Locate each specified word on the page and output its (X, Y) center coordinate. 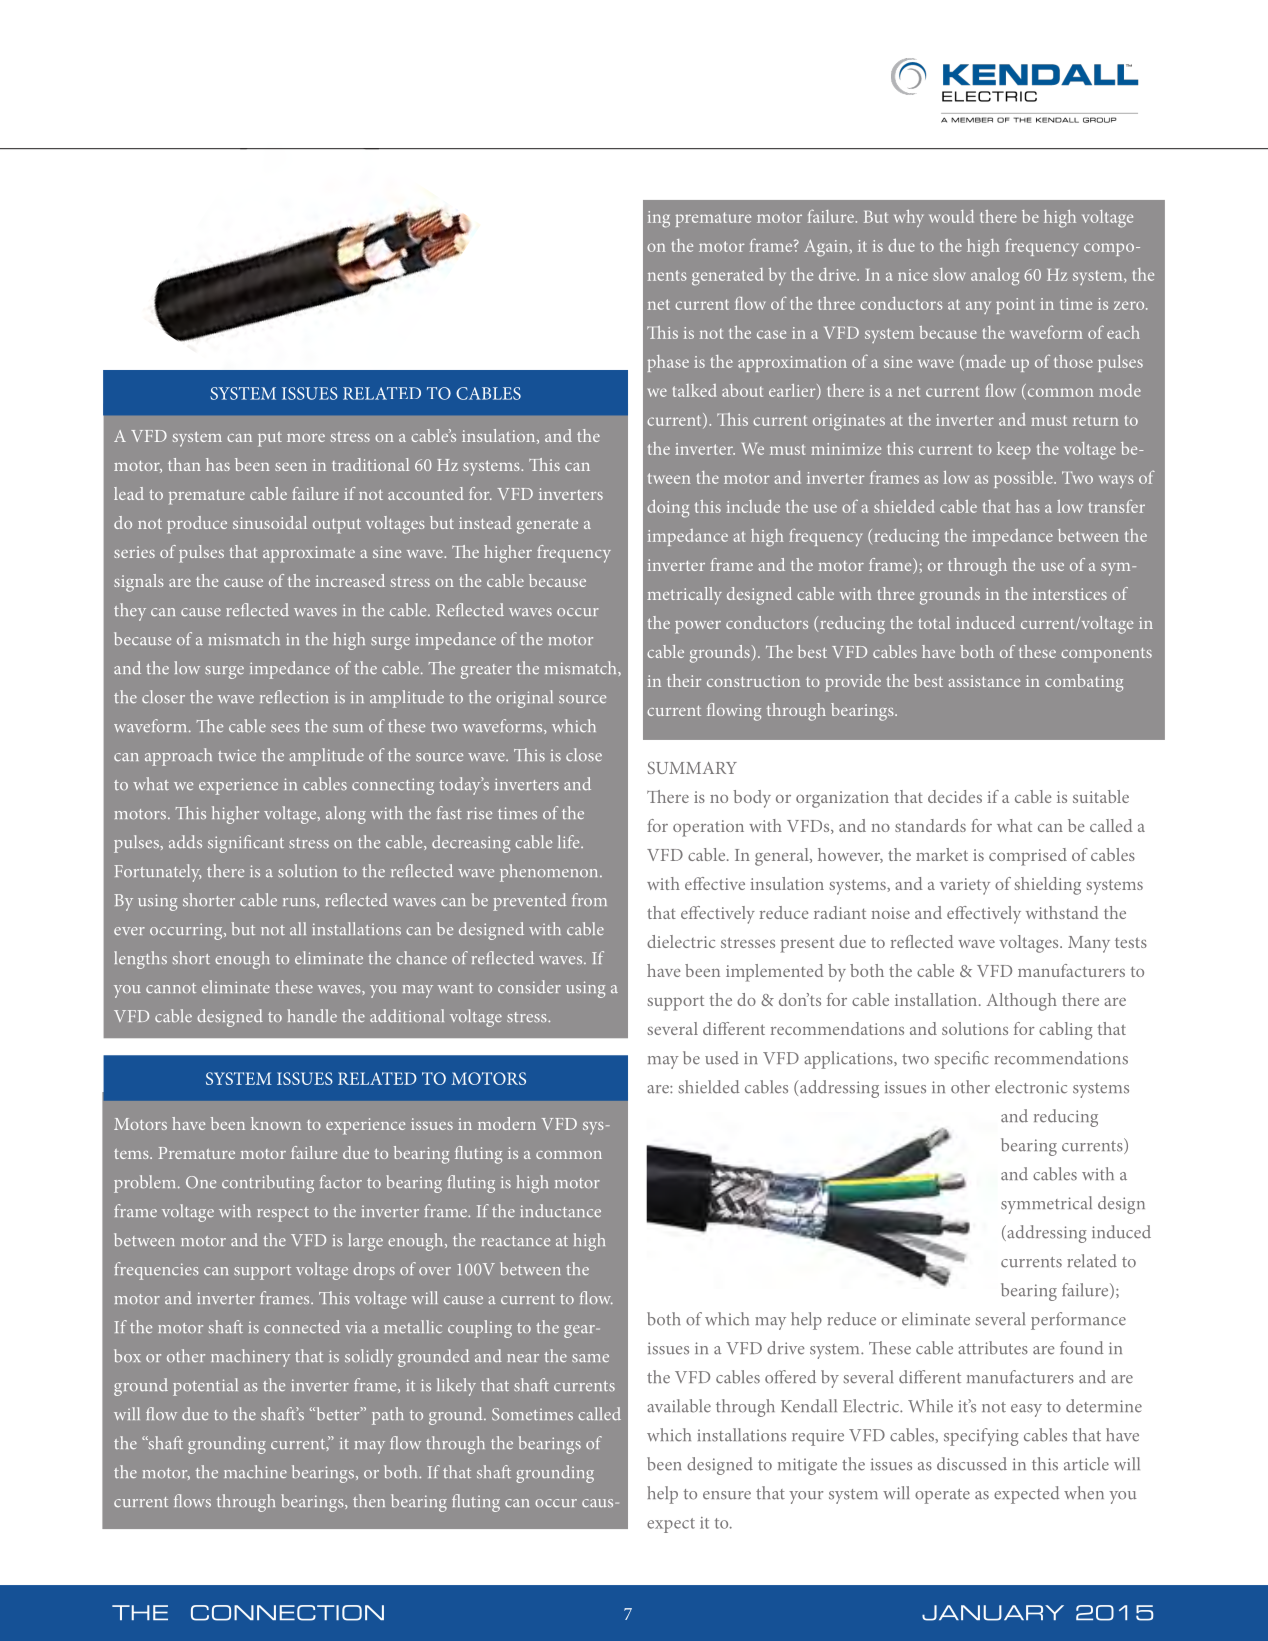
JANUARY (993, 1613)
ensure (727, 1495)
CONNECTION (287, 1613)
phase (668, 363)
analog (995, 277)
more (306, 438)
